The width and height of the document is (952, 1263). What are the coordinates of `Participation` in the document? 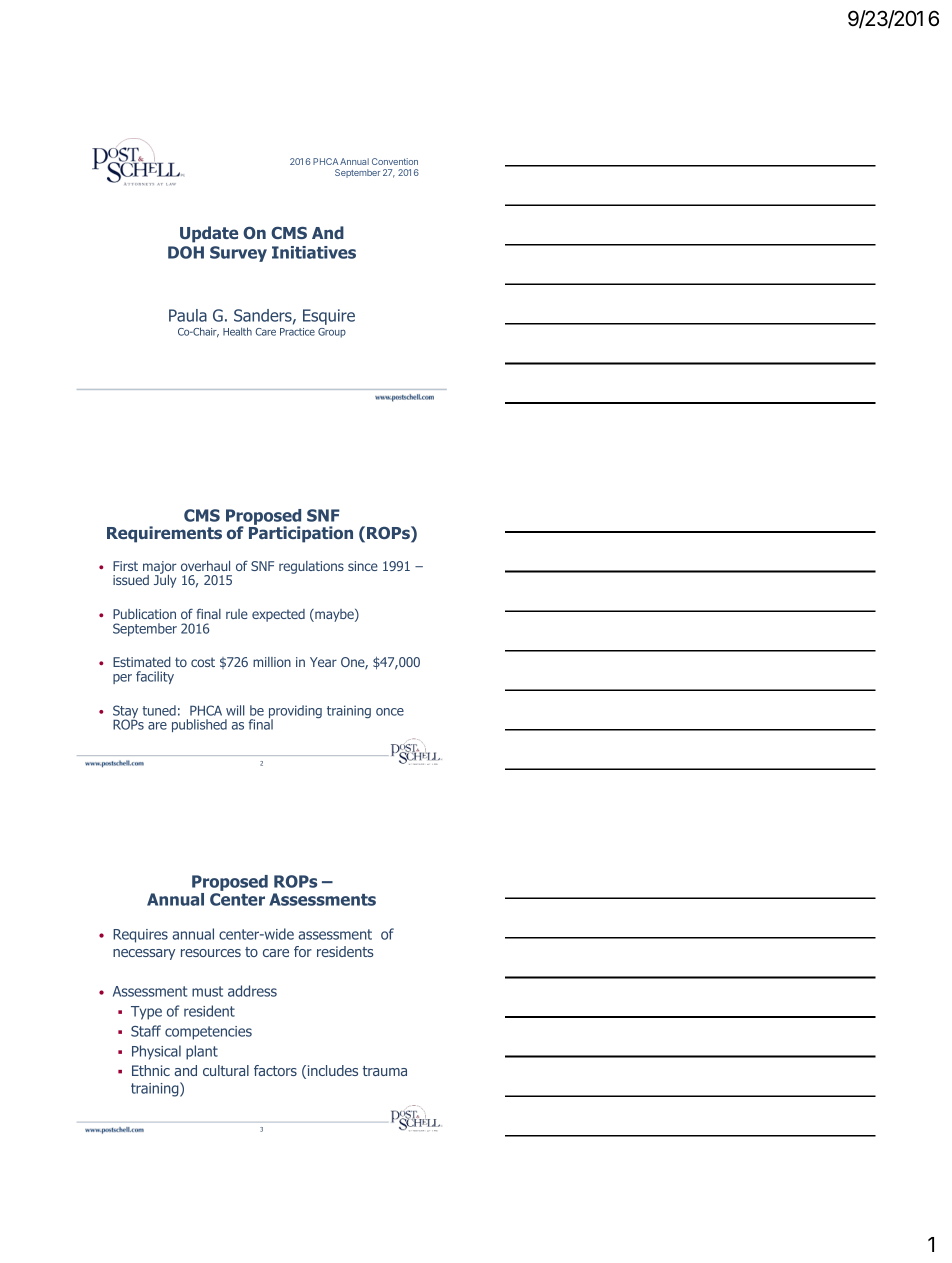 It's located at (301, 533).
